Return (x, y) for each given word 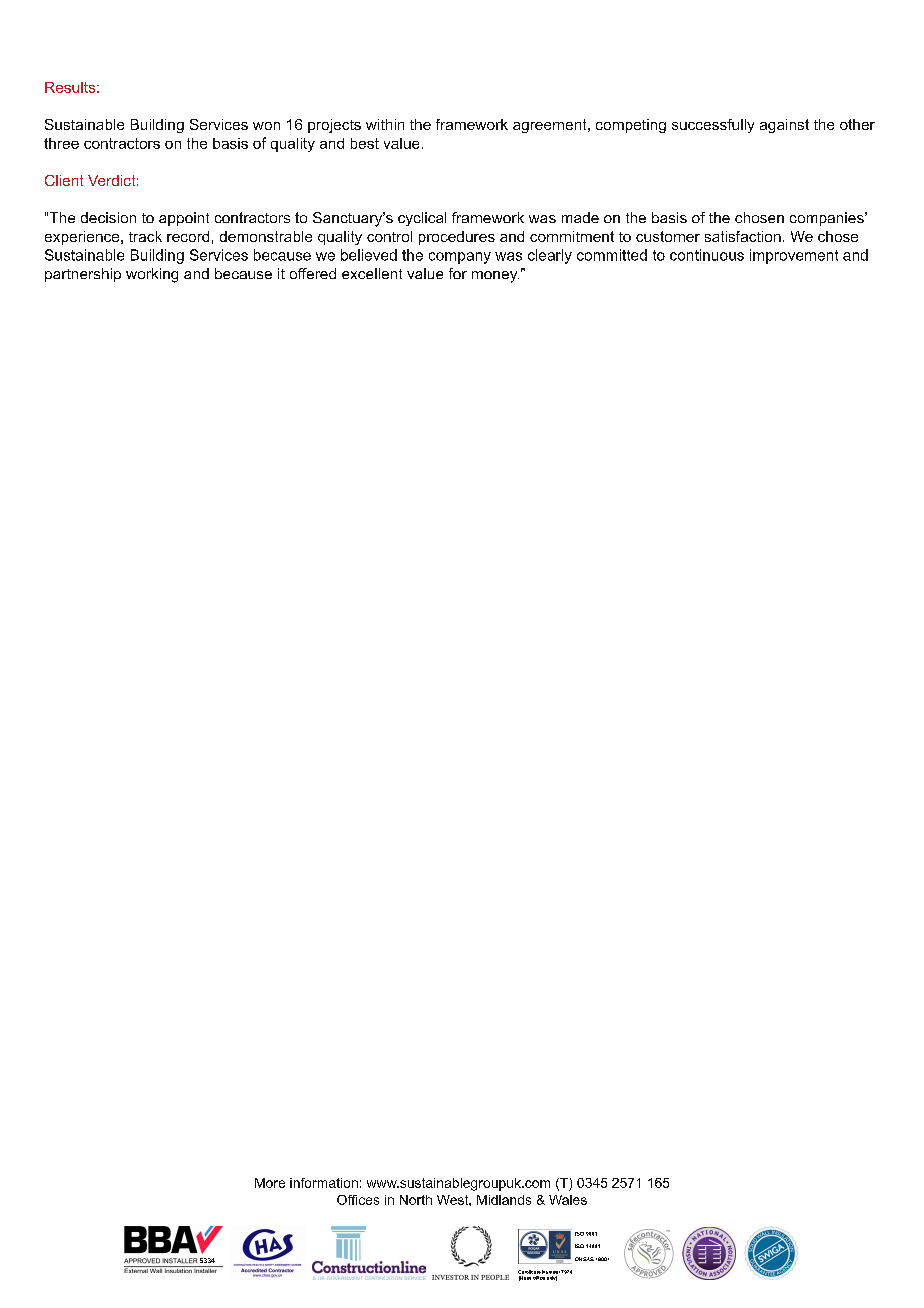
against (784, 126)
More (270, 1183)
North (416, 1200)
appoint (184, 219)
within (385, 124)
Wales (568, 1200)
